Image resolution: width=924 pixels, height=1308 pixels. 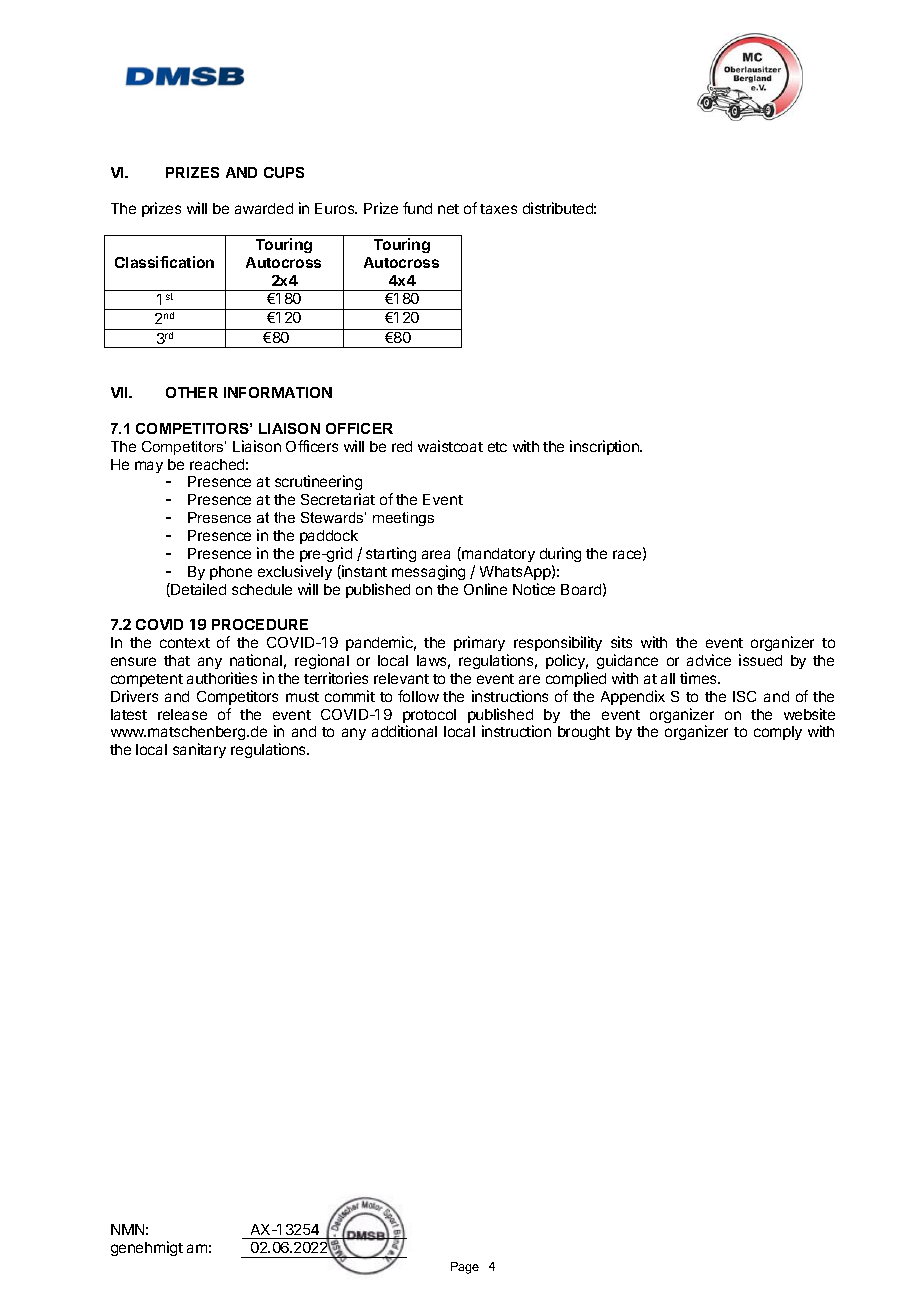 I want to click on Page, so click(x=465, y=1268).
